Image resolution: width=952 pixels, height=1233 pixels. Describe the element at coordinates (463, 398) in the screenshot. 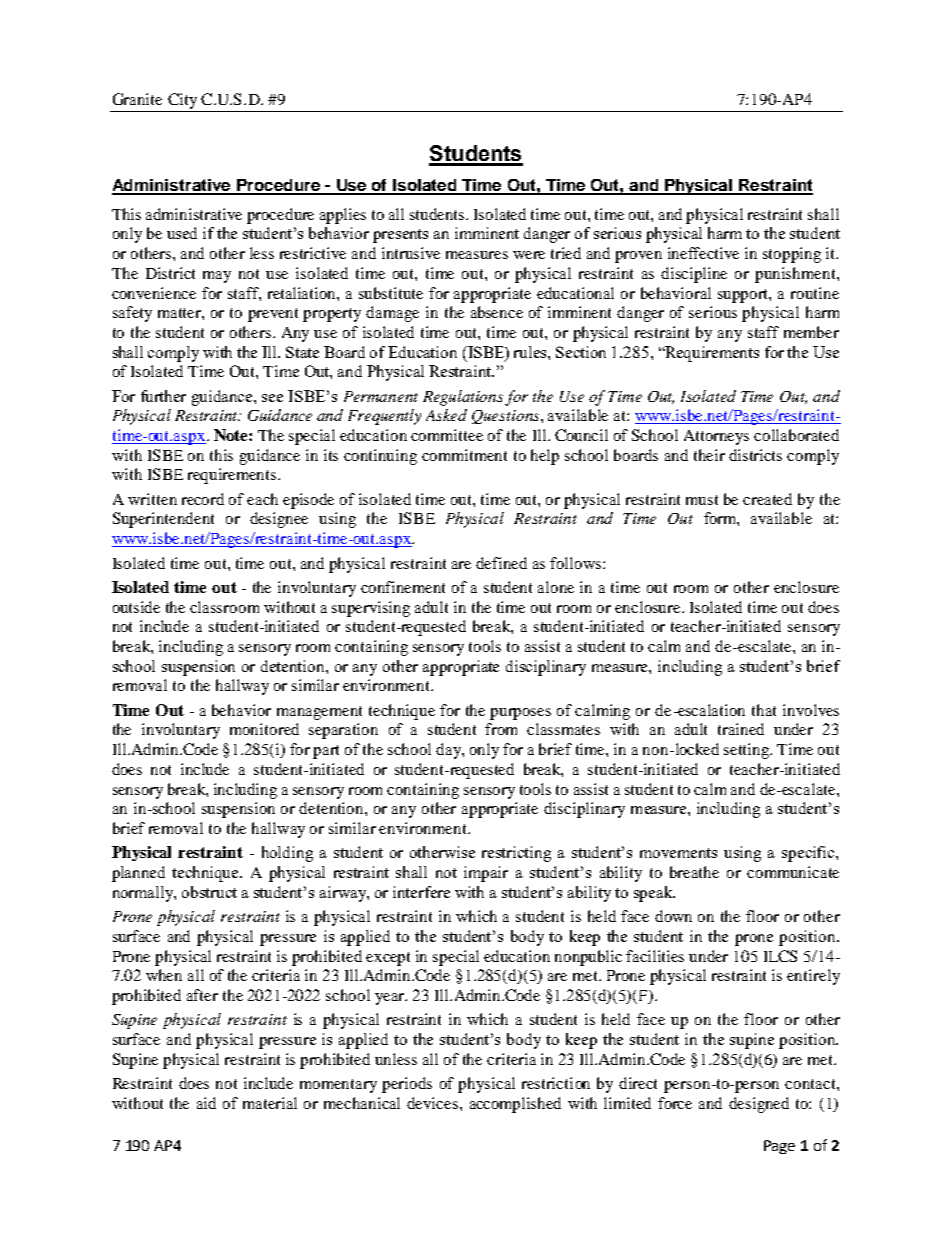

I see `Regulations` at that location.
